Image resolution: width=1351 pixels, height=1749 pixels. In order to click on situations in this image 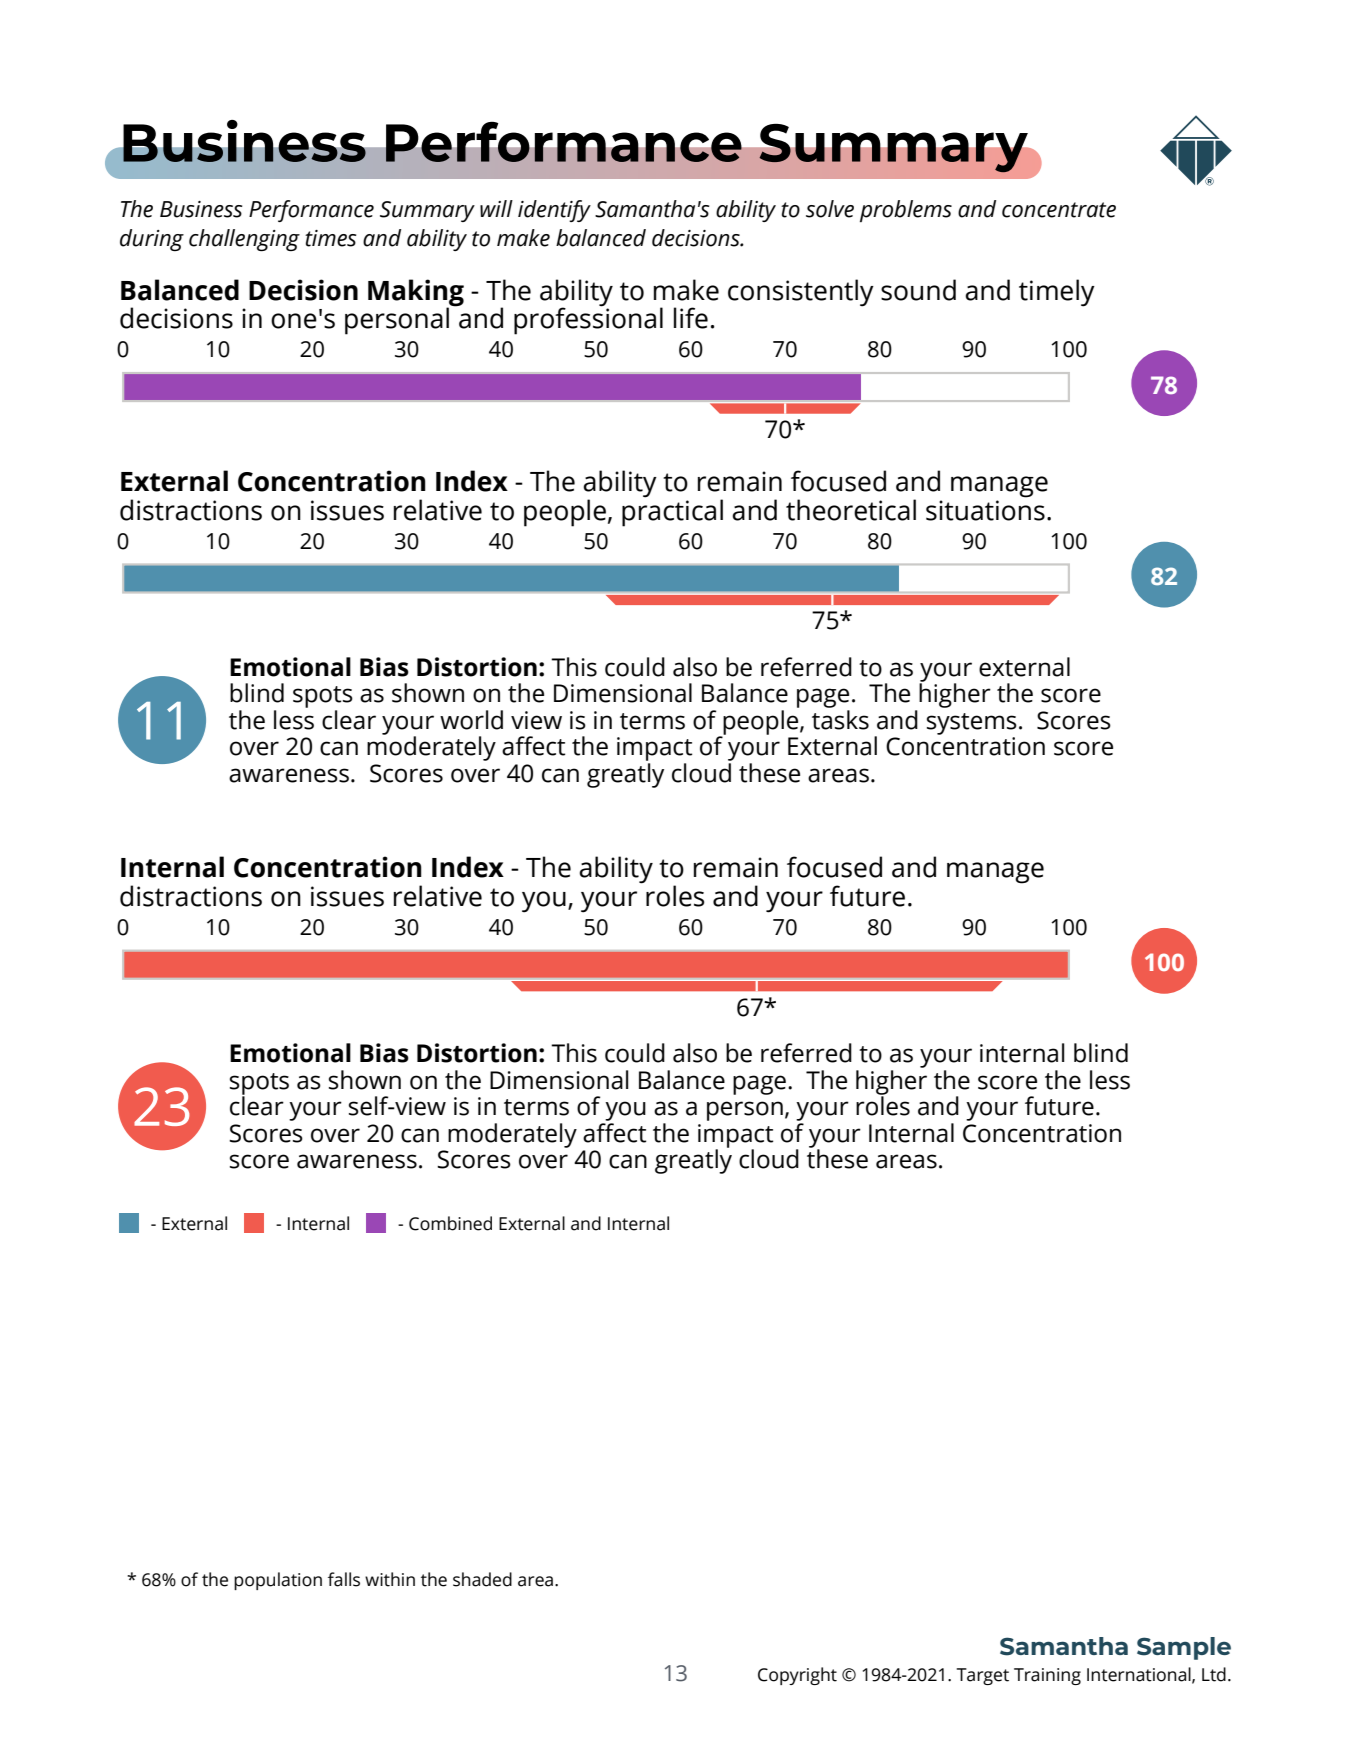, I will do `click(985, 510)`.
